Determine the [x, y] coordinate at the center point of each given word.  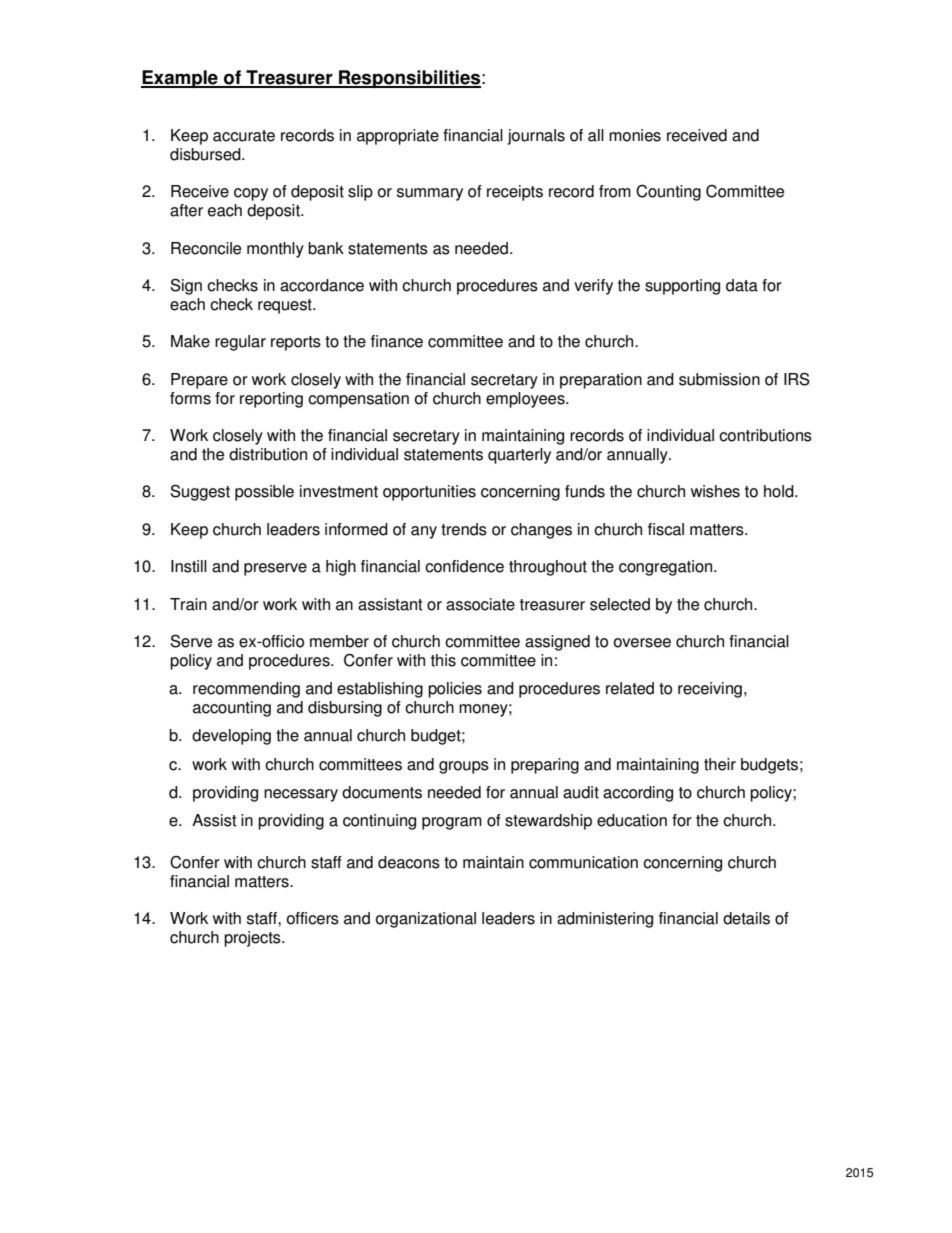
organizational [426, 920]
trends [464, 529]
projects [253, 939]
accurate [244, 136]
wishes [715, 491]
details [746, 918]
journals [536, 137]
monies [635, 135]
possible [264, 493]
